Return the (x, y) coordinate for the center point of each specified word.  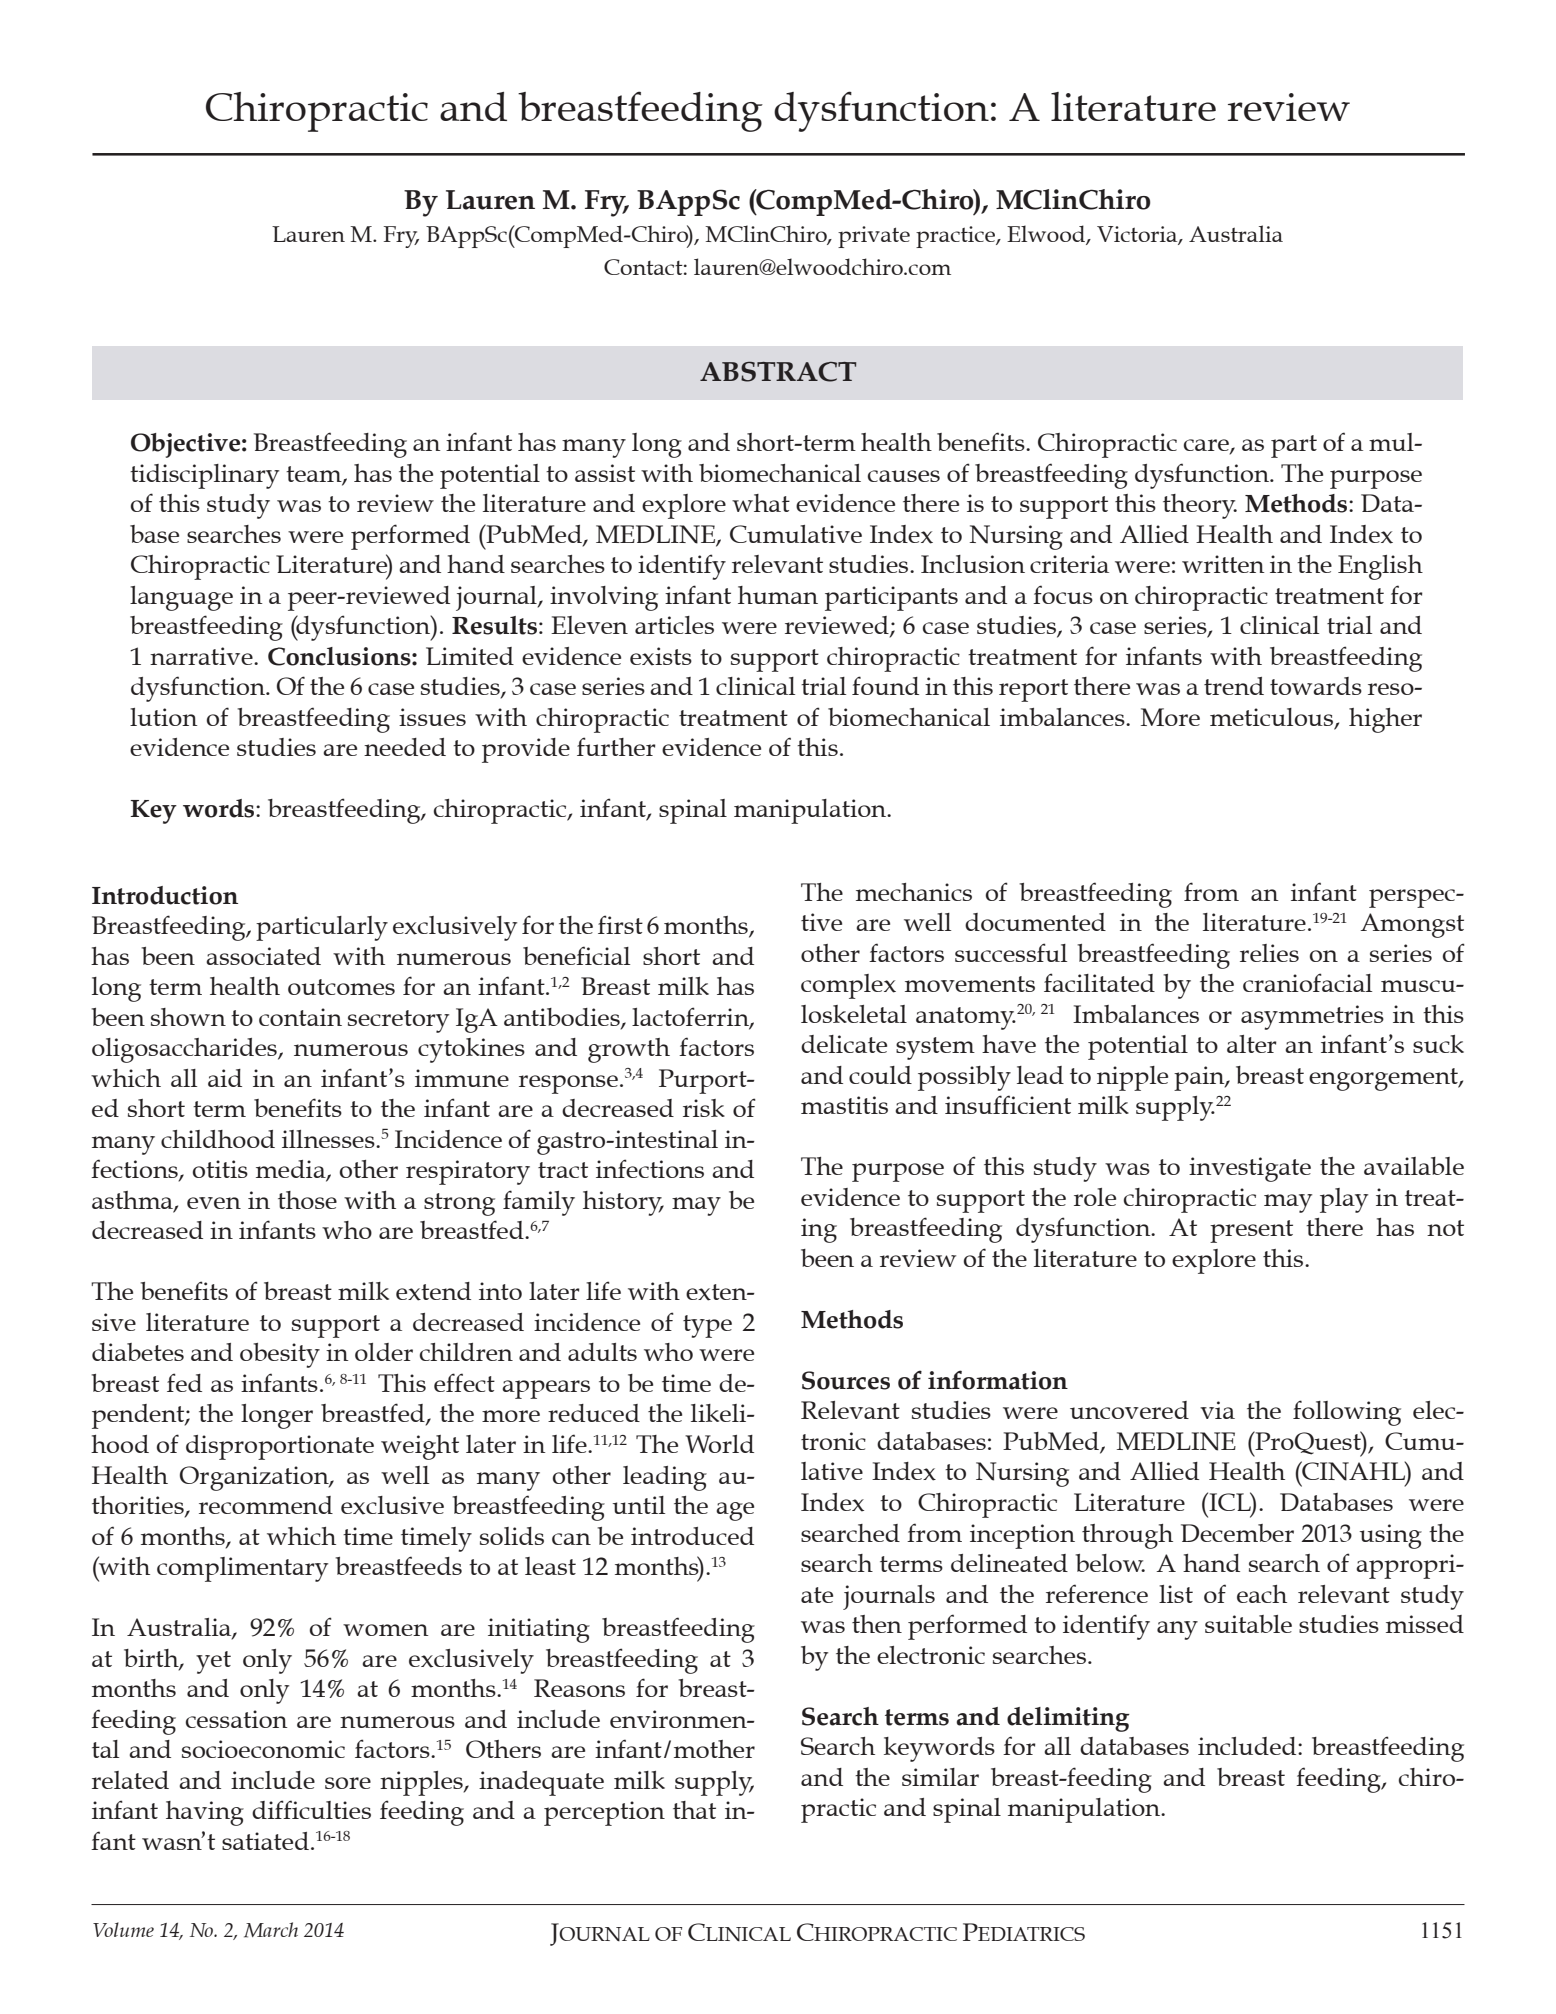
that (694, 1810)
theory (1200, 506)
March (271, 1930)
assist (605, 473)
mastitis (844, 1105)
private (874, 237)
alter (1252, 1044)
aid (225, 1078)
